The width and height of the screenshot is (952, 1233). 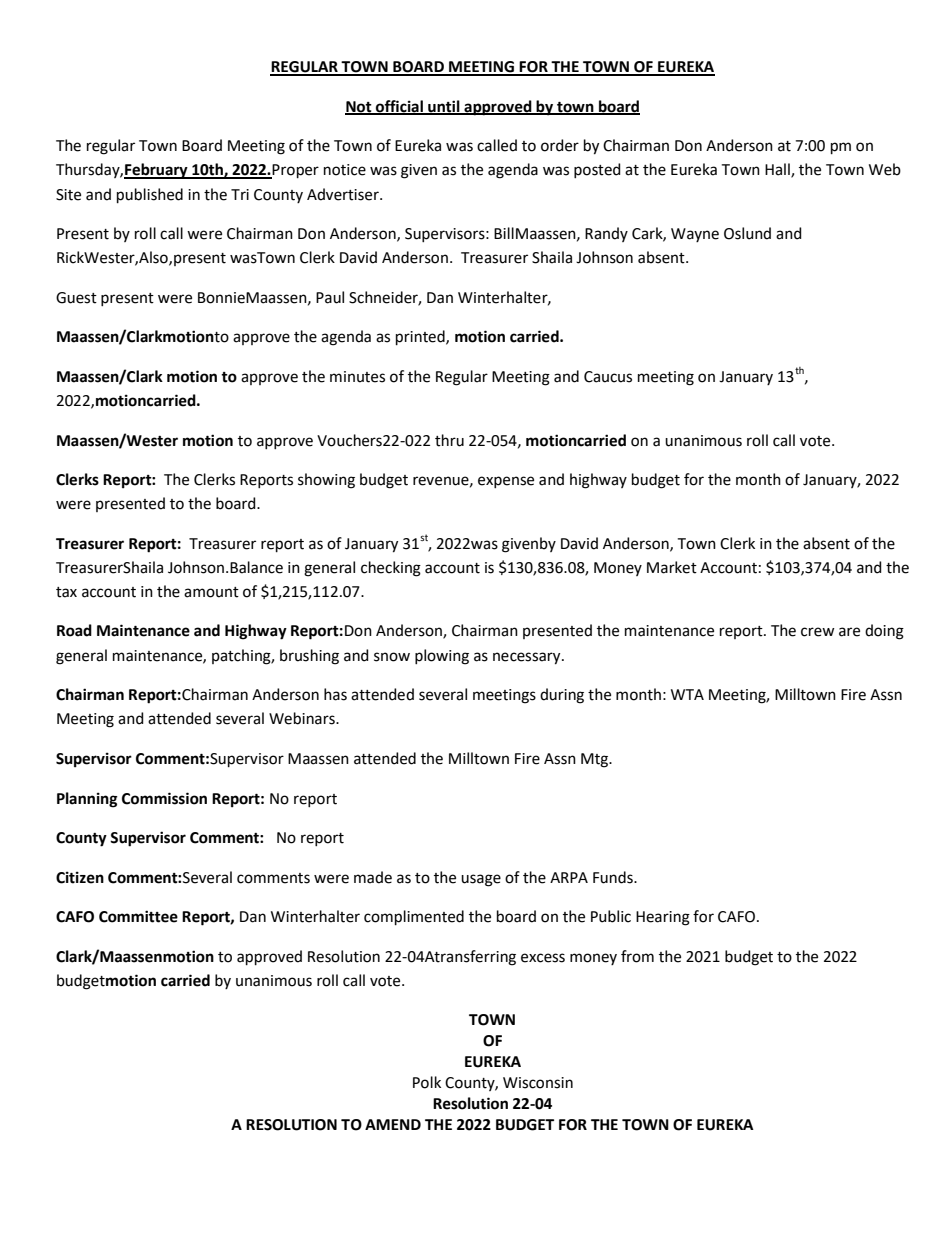 I want to click on until, so click(x=444, y=107).
